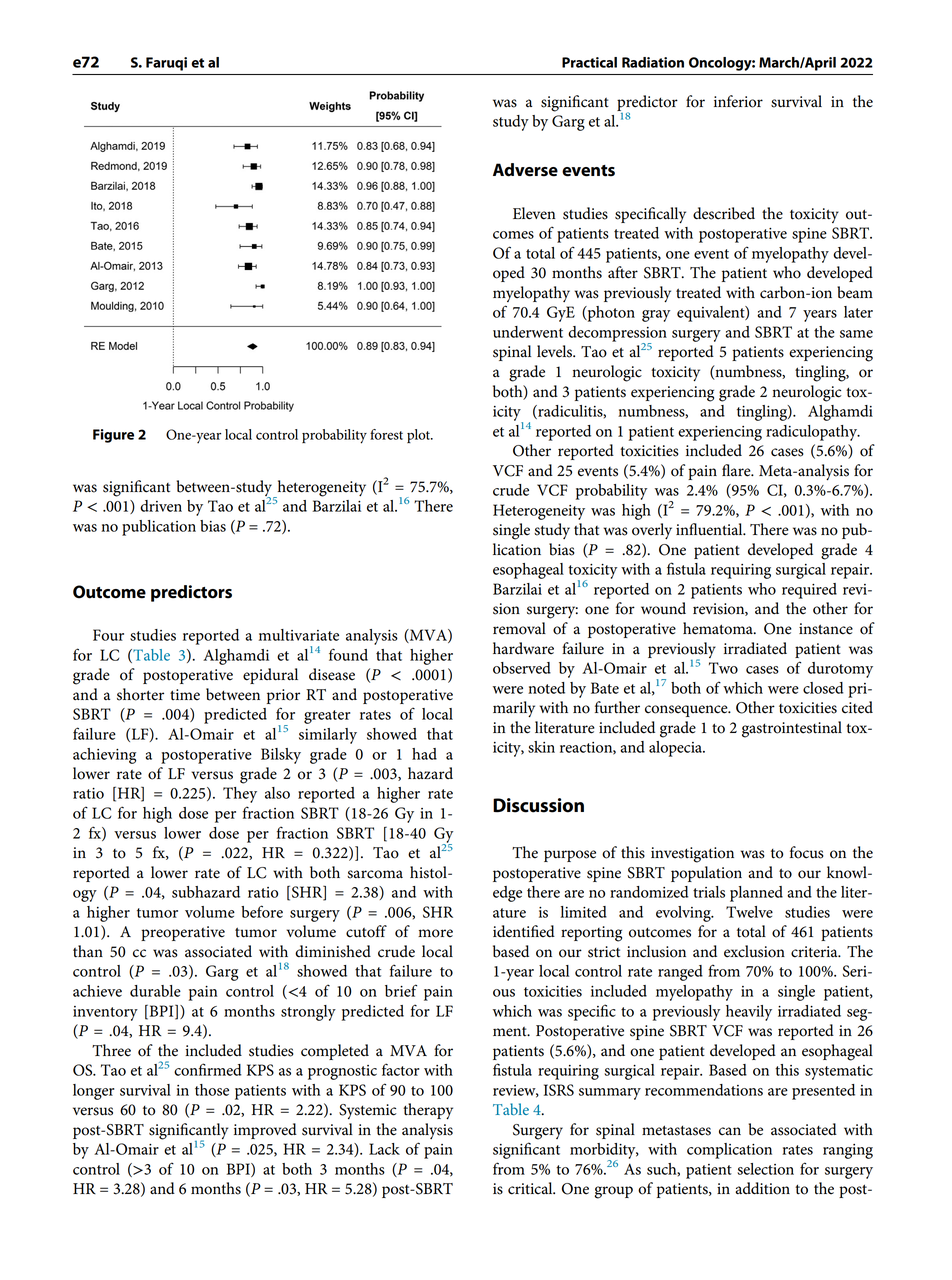 The height and width of the page is (1280, 952). Describe the element at coordinates (589, 62) in the page. I see `Practical` at that location.
